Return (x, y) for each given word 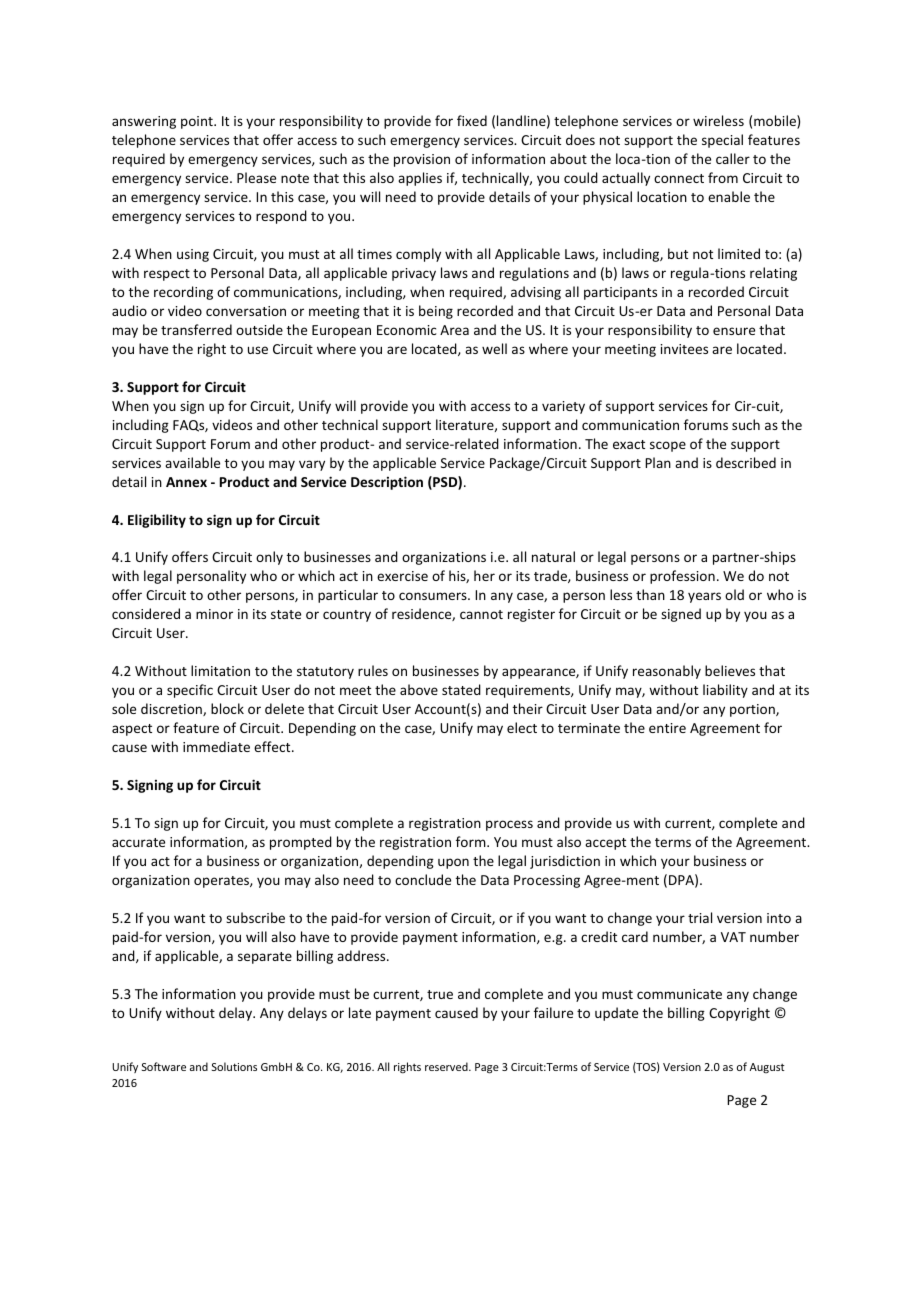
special (722, 141)
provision (422, 160)
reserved (447, 1066)
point (198, 122)
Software (164, 1066)
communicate (679, 994)
